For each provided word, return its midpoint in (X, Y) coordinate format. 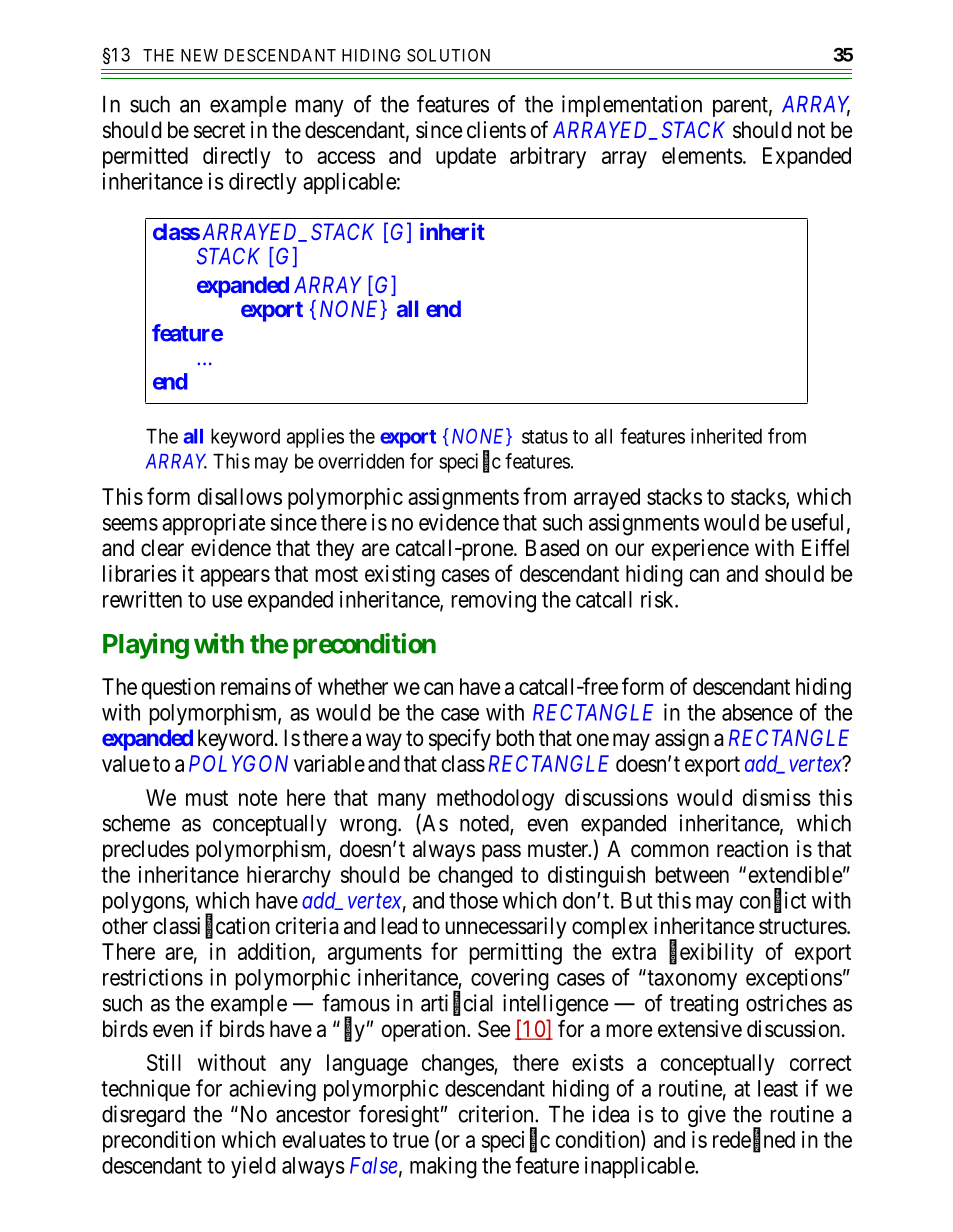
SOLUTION (448, 55)
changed (475, 877)
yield (253, 1167)
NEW (199, 55)
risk (658, 599)
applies (315, 438)
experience (700, 550)
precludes (146, 851)
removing (493, 602)
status (545, 437)
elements (702, 155)
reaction (752, 849)
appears (235, 578)
